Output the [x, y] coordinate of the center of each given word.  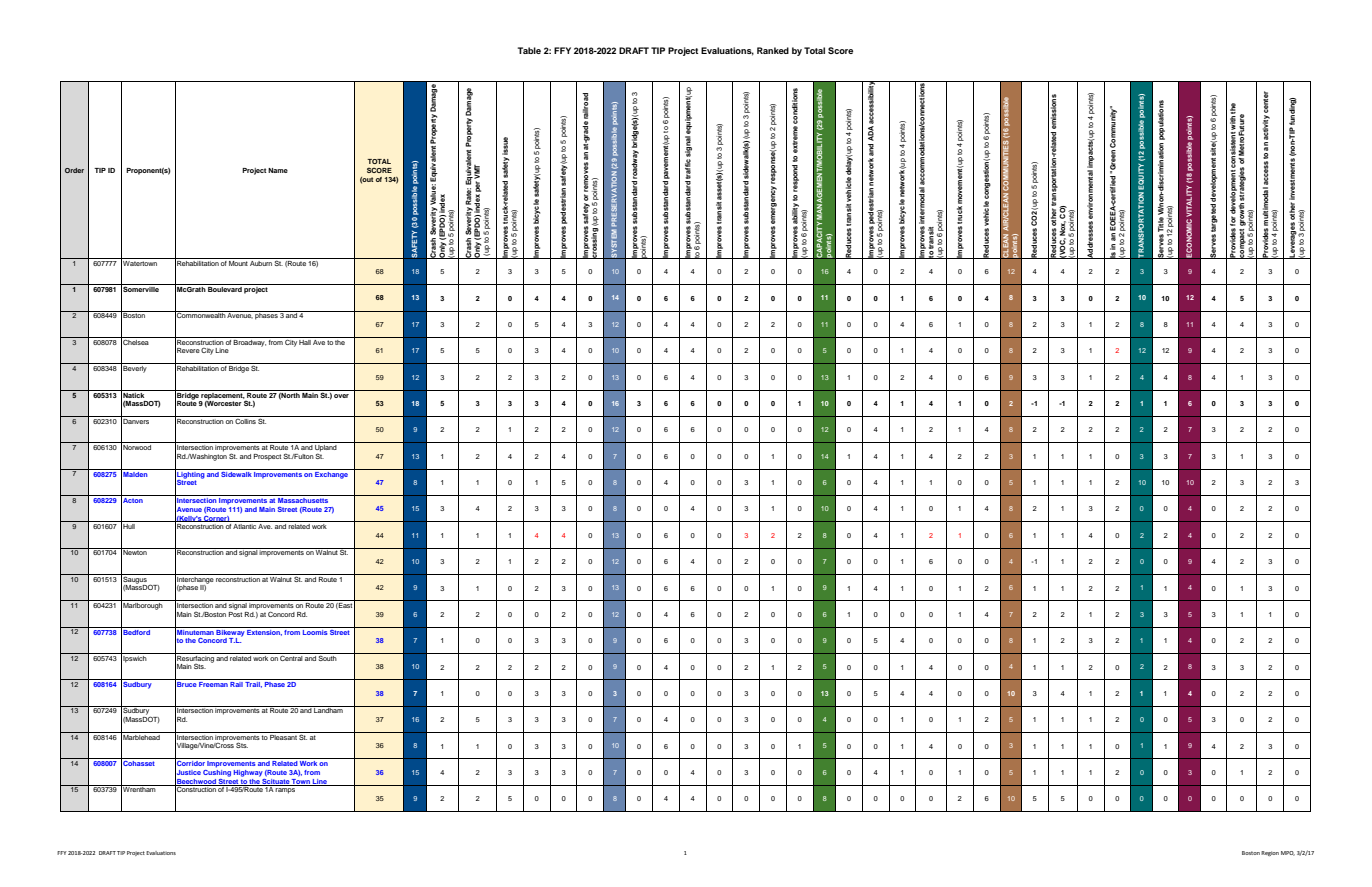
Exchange [331, 474]
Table [529, 50]
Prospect [267, 457]
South [328, 657]
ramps [285, 791]
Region [1270, 853]
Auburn [261, 262]
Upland [326, 448]
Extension [264, 631]
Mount [238, 262]
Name [278, 170]
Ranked [773, 50]
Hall [305, 341]
